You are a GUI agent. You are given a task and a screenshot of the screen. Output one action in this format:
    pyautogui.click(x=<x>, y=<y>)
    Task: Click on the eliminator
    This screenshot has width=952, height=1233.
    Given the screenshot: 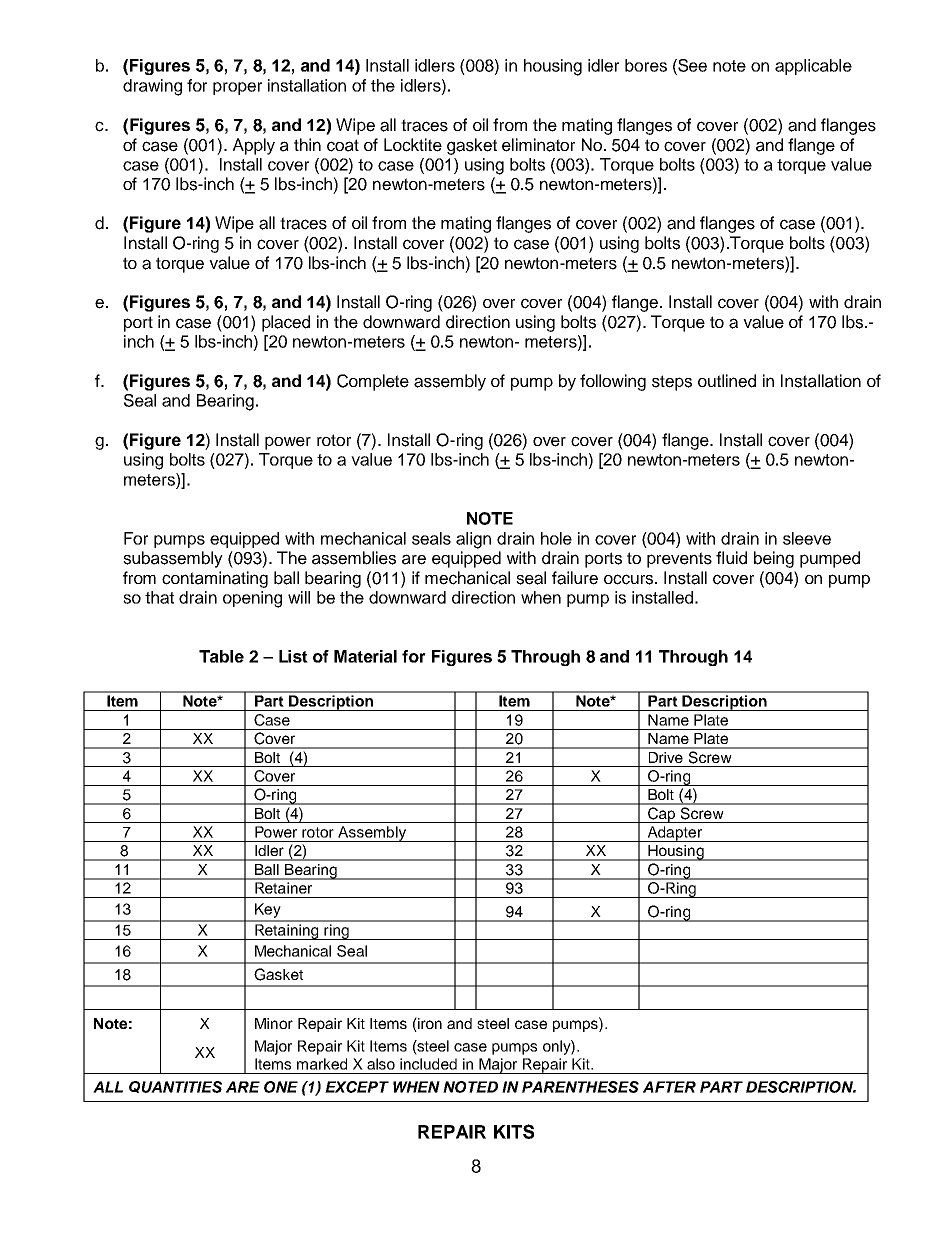 What is the action you would take?
    pyautogui.click(x=538, y=145)
